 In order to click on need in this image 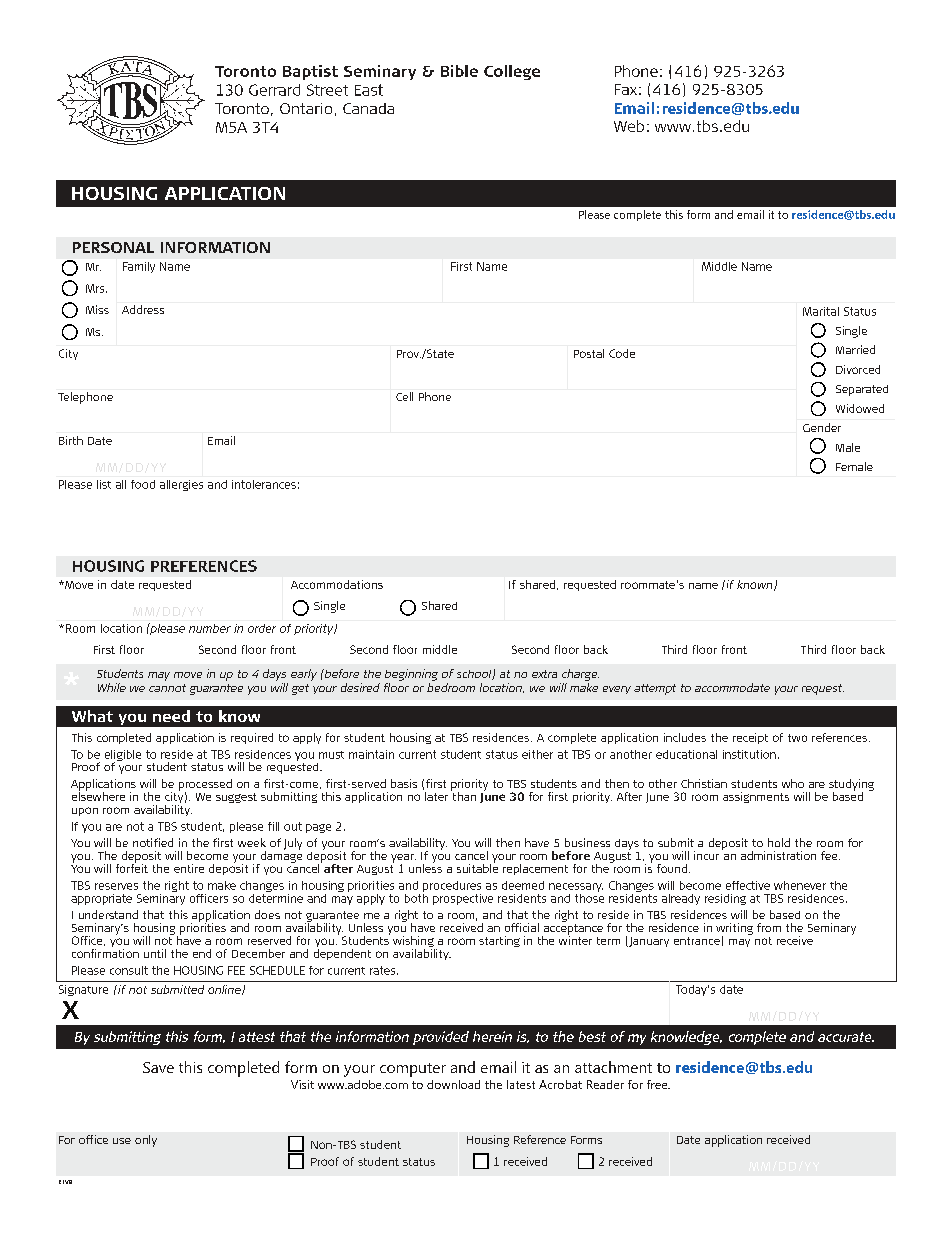, I will do `click(171, 716)`.
